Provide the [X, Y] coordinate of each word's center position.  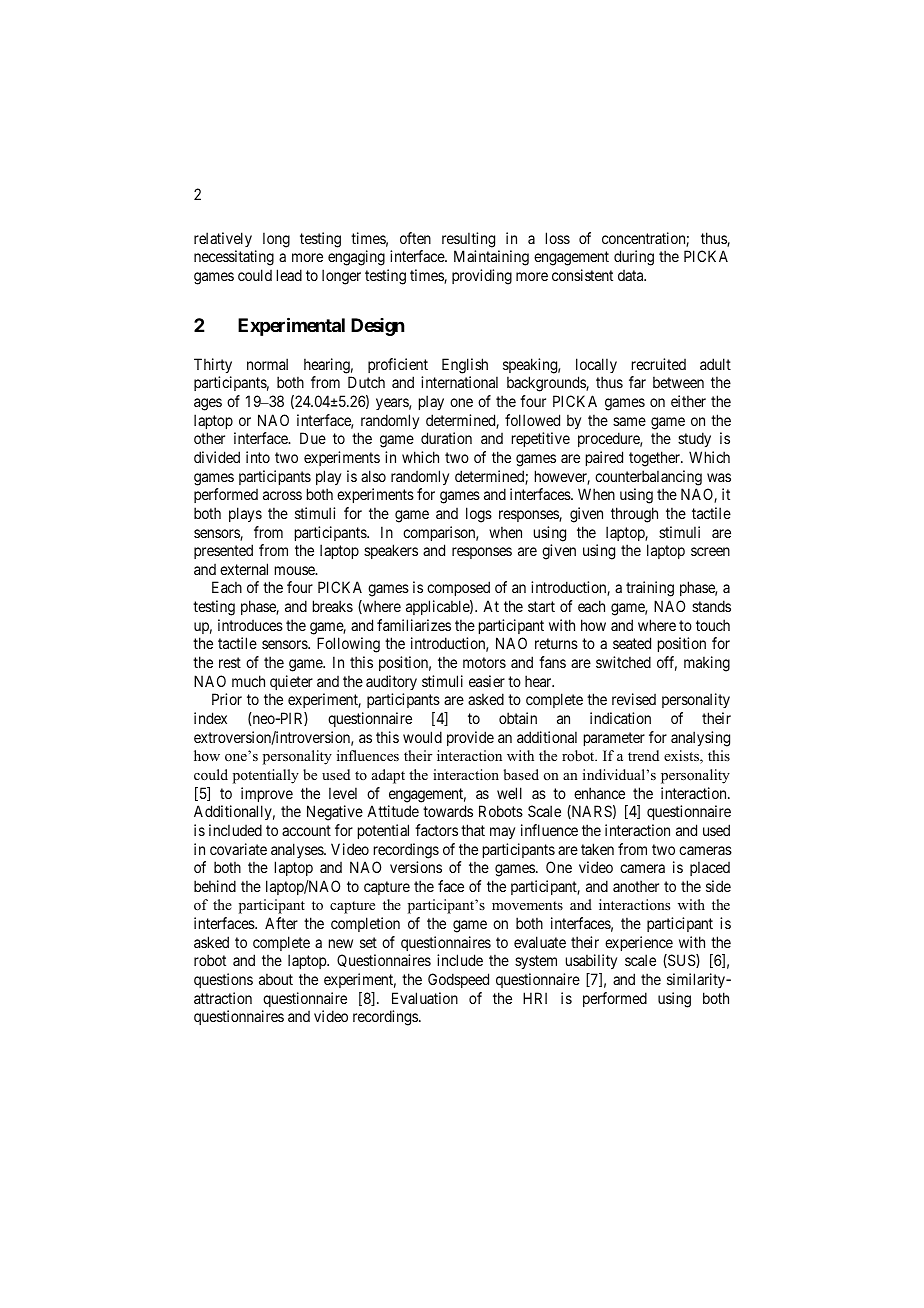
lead [289, 275]
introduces [250, 625]
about [276, 979]
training [650, 589]
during [634, 258]
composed [458, 588]
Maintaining [491, 258]
